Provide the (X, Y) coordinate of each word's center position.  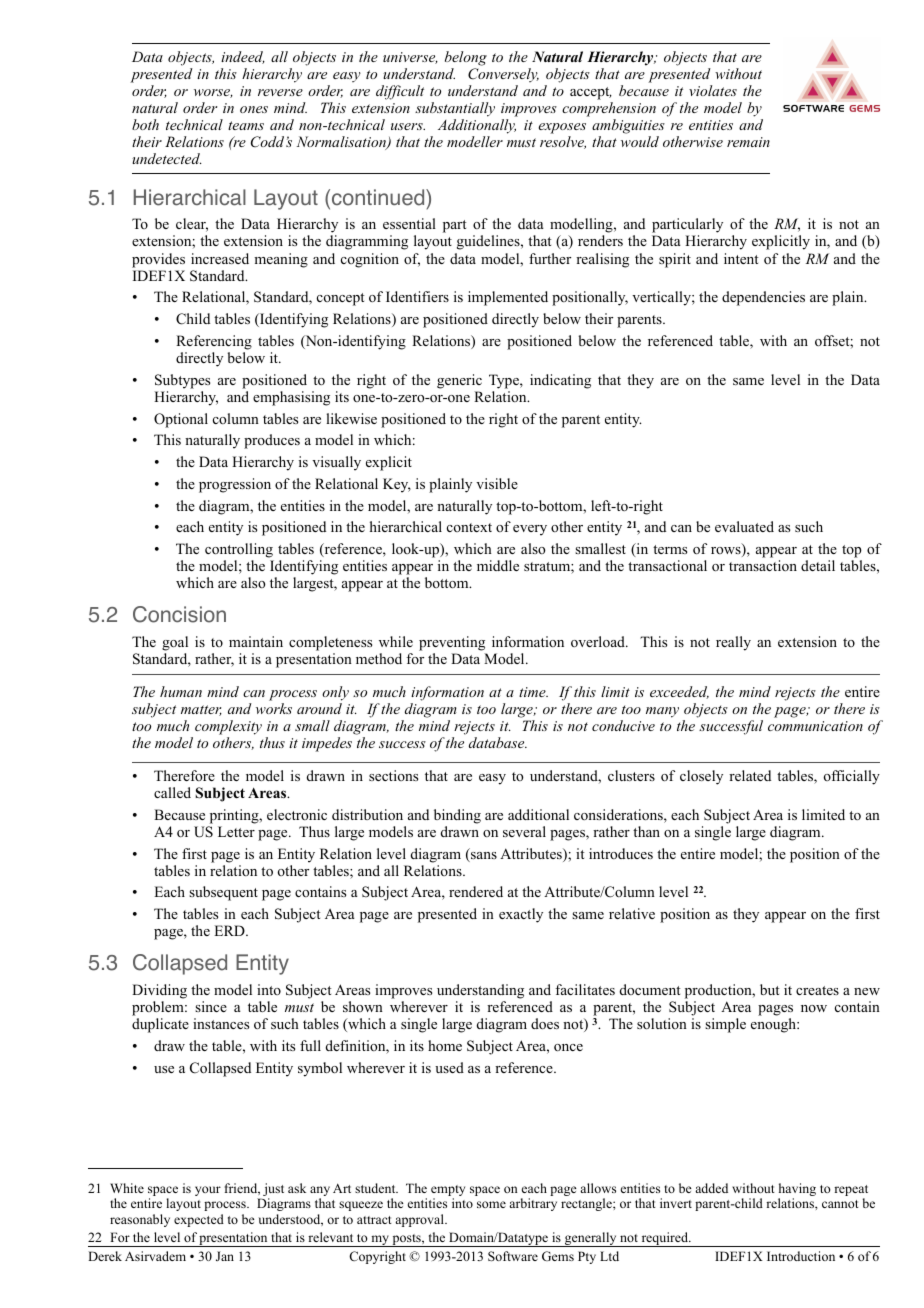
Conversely (503, 75)
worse (213, 93)
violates (713, 90)
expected (199, 1220)
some (491, 1204)
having (797, 1191)
